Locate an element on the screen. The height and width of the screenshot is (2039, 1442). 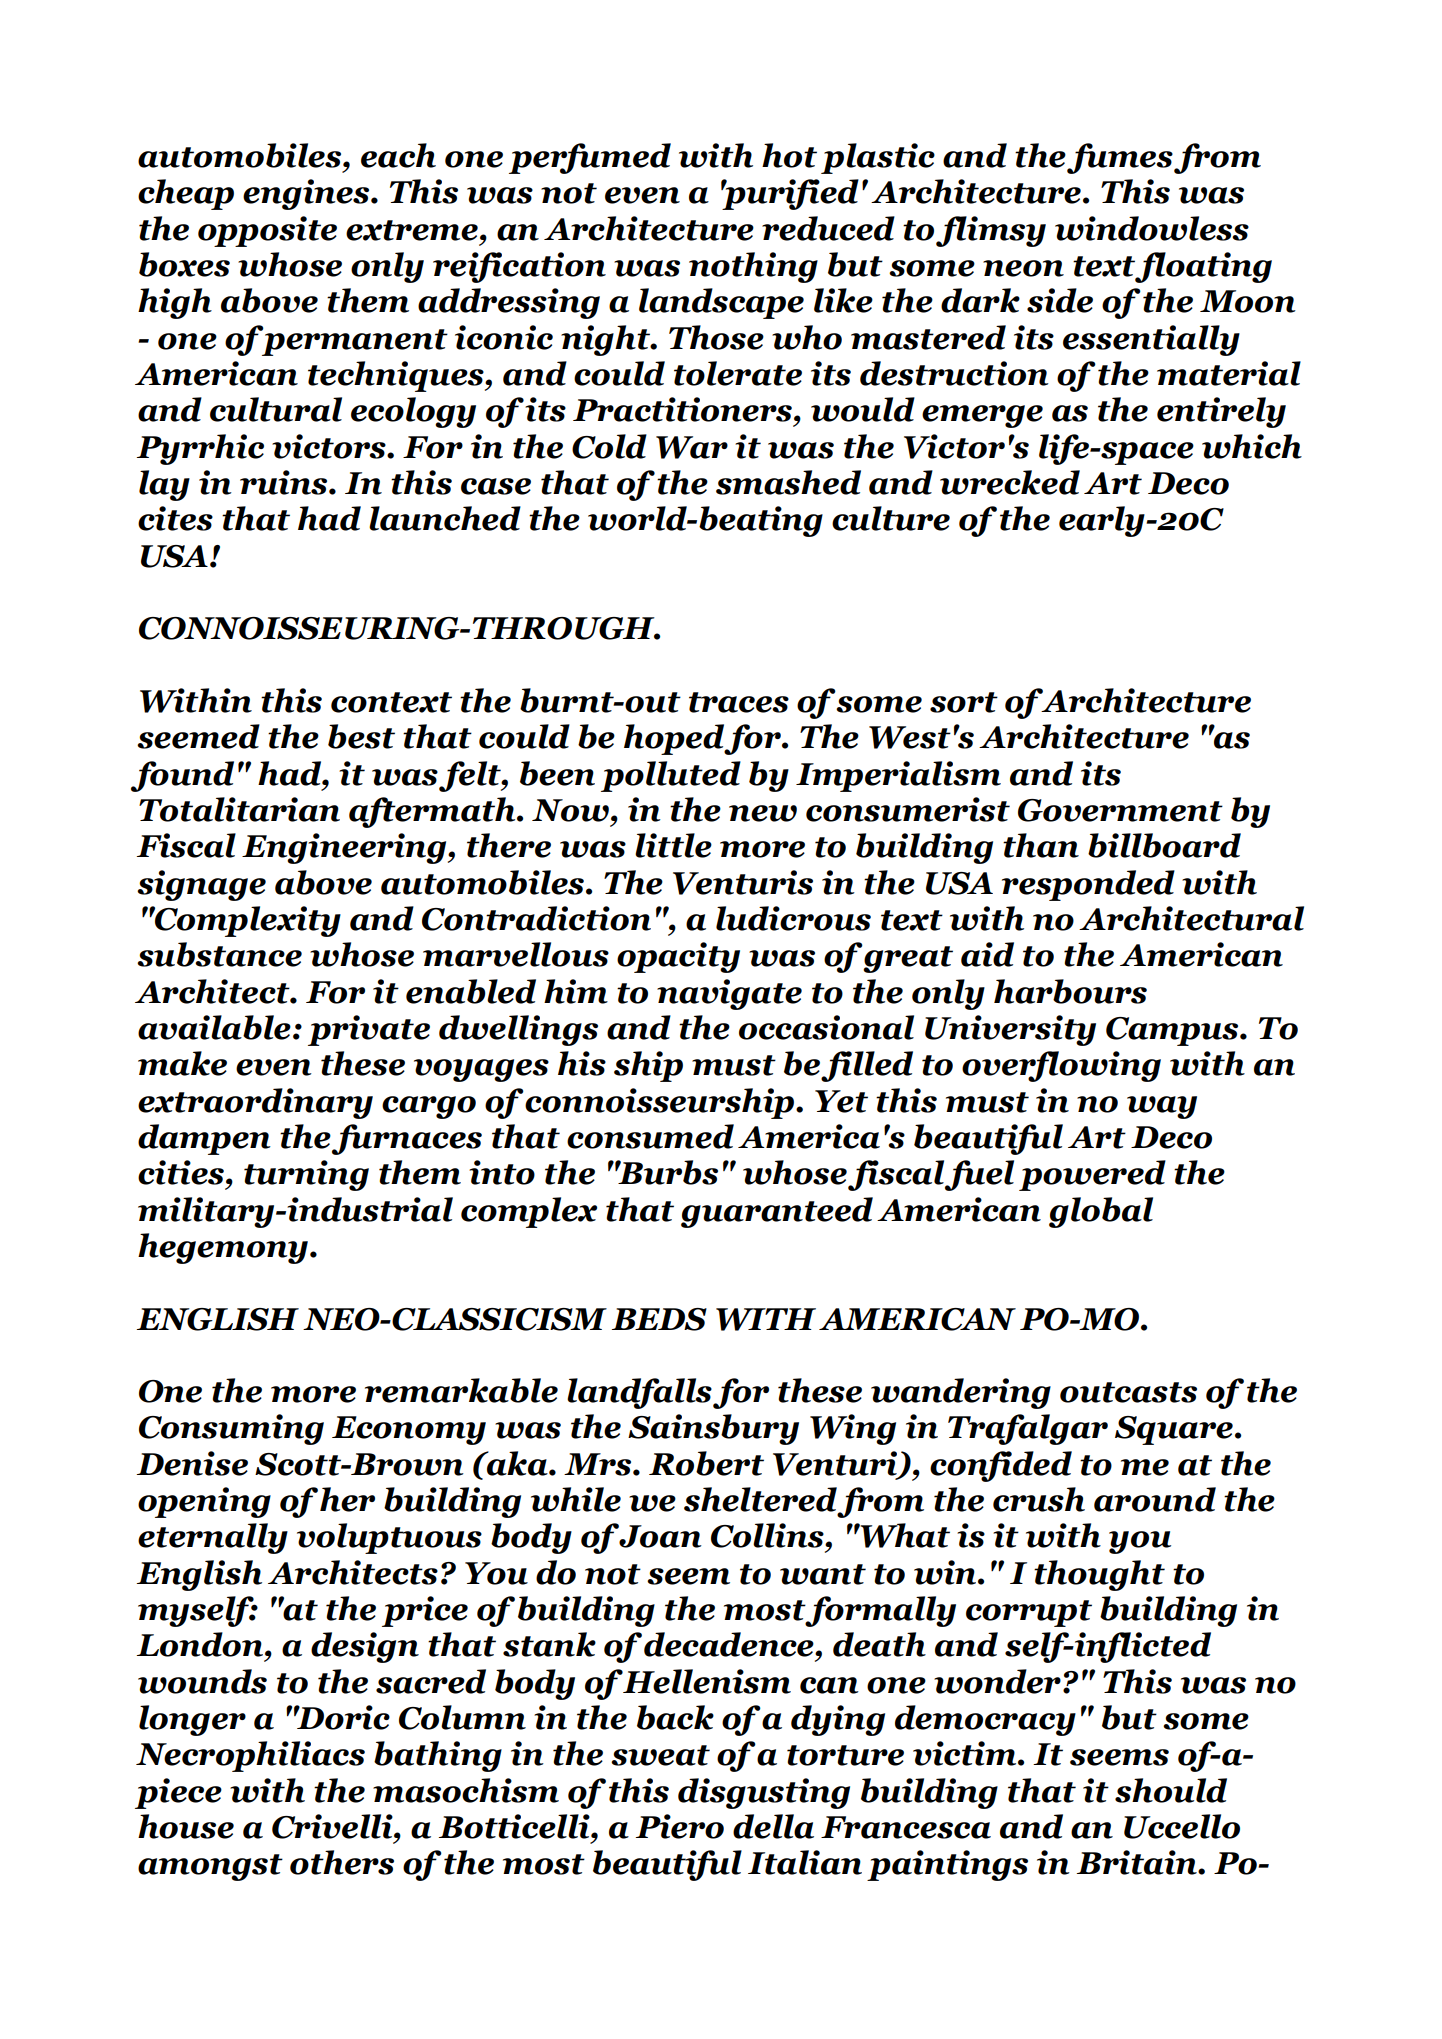
private is located at coordinates (369, 1030).
